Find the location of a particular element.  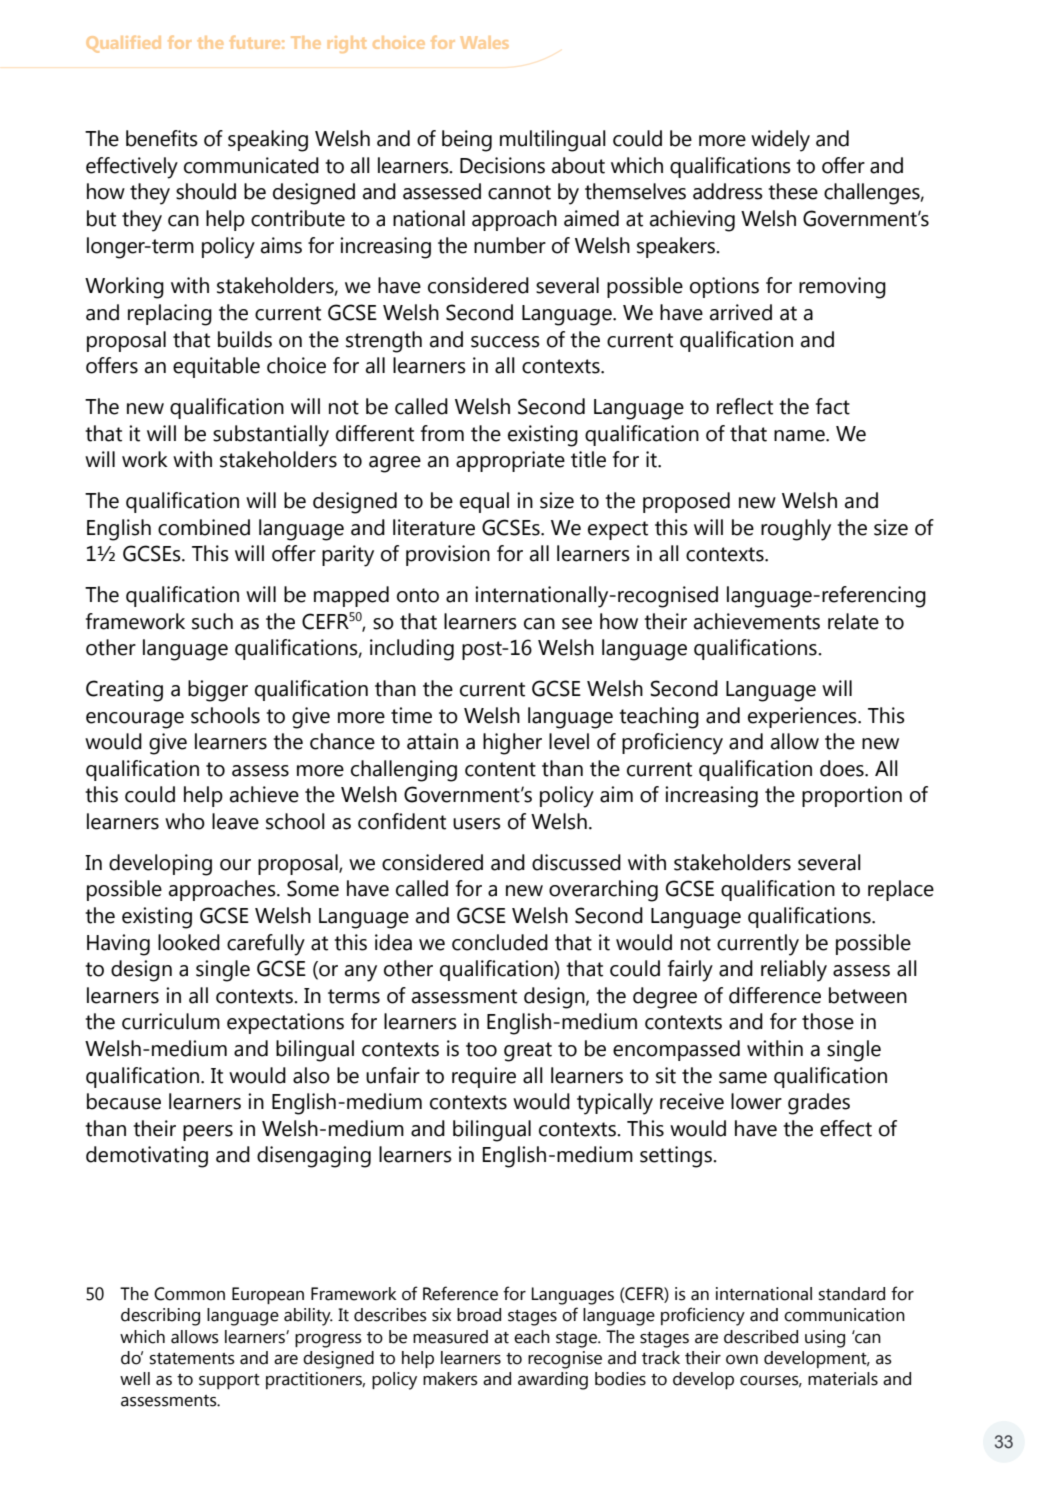

widely is located at coordinates (780, 141).
